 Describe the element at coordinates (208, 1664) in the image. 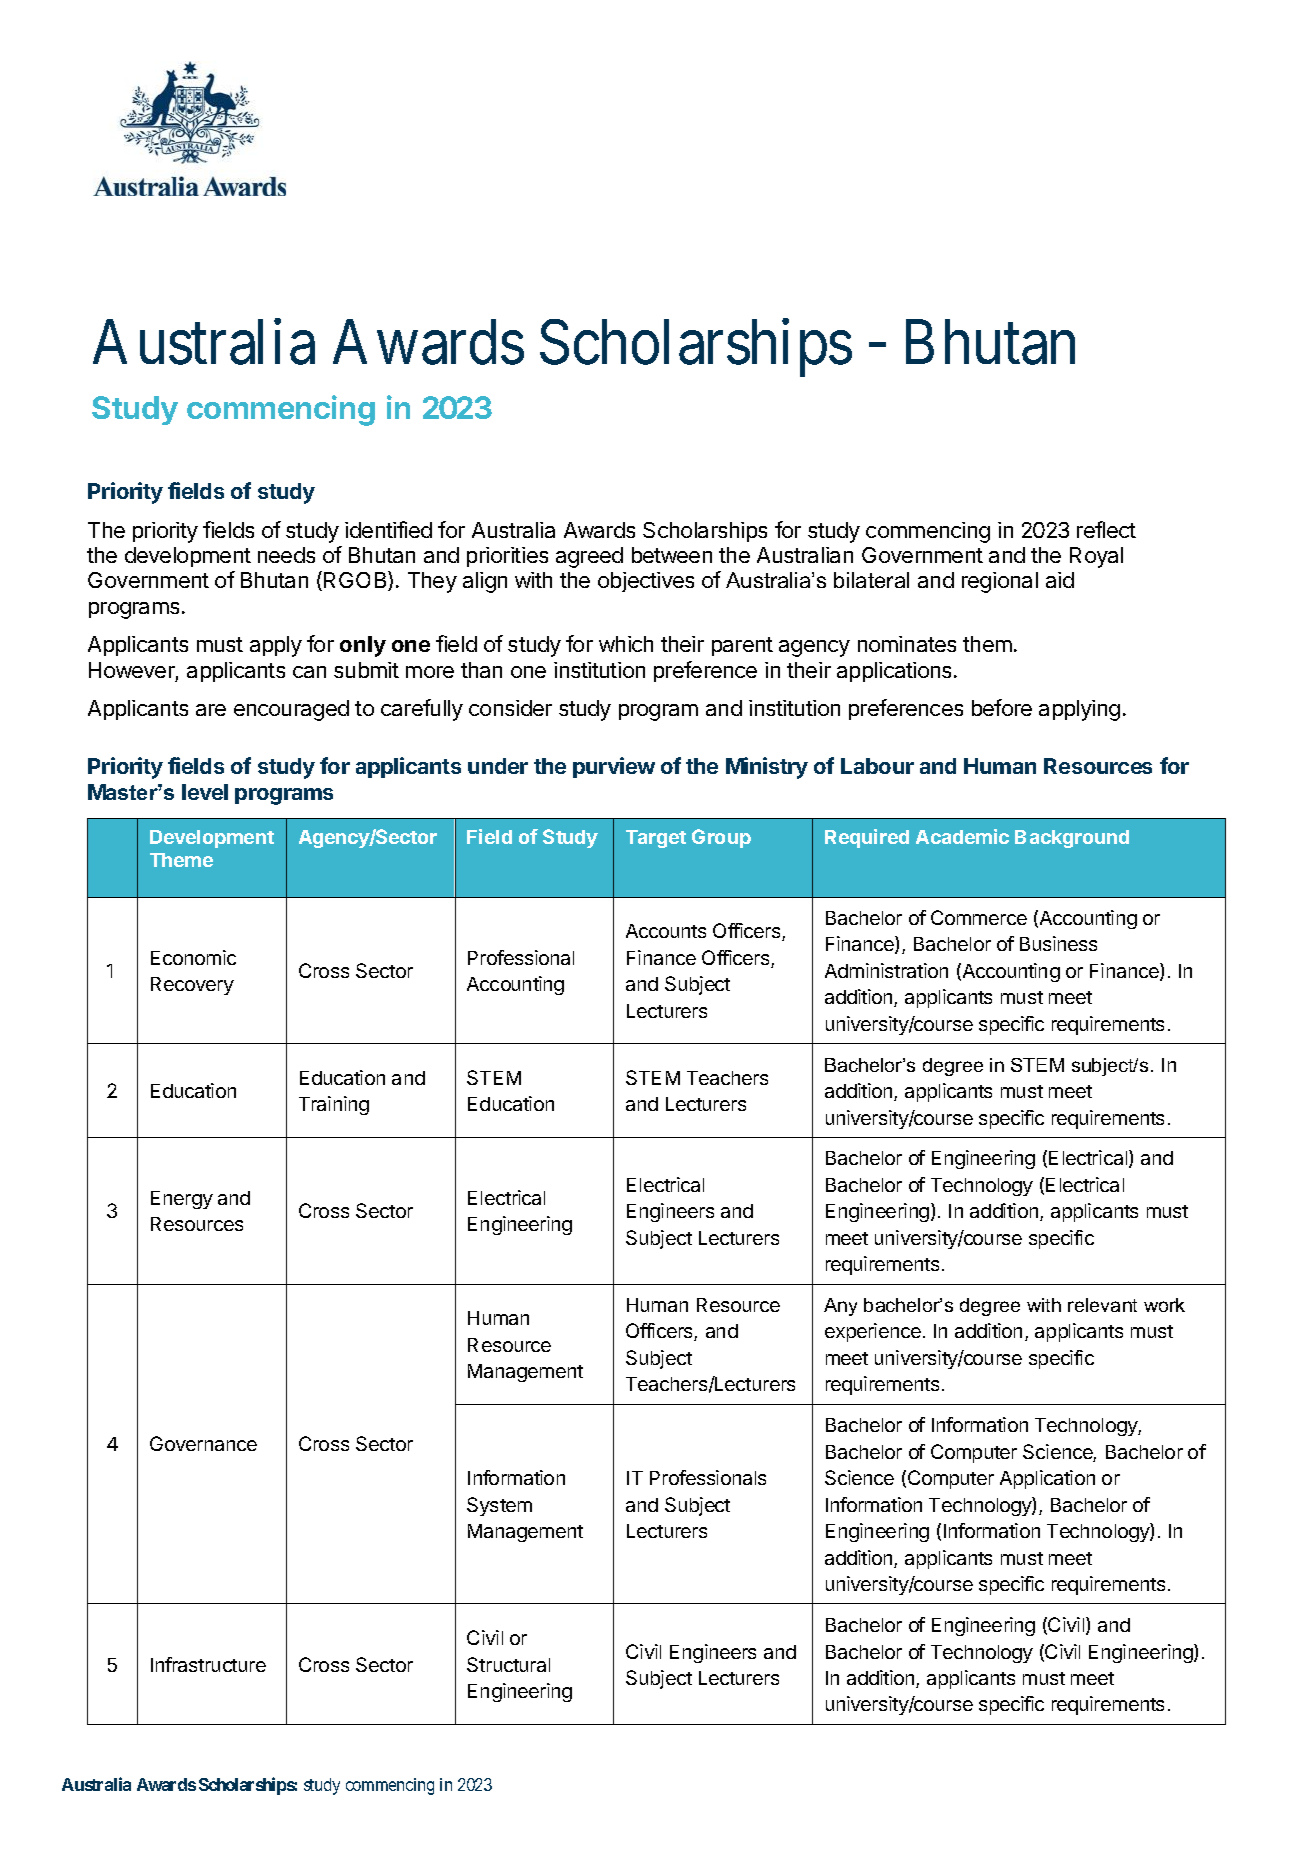

I see `Infrastructure` at that location.
